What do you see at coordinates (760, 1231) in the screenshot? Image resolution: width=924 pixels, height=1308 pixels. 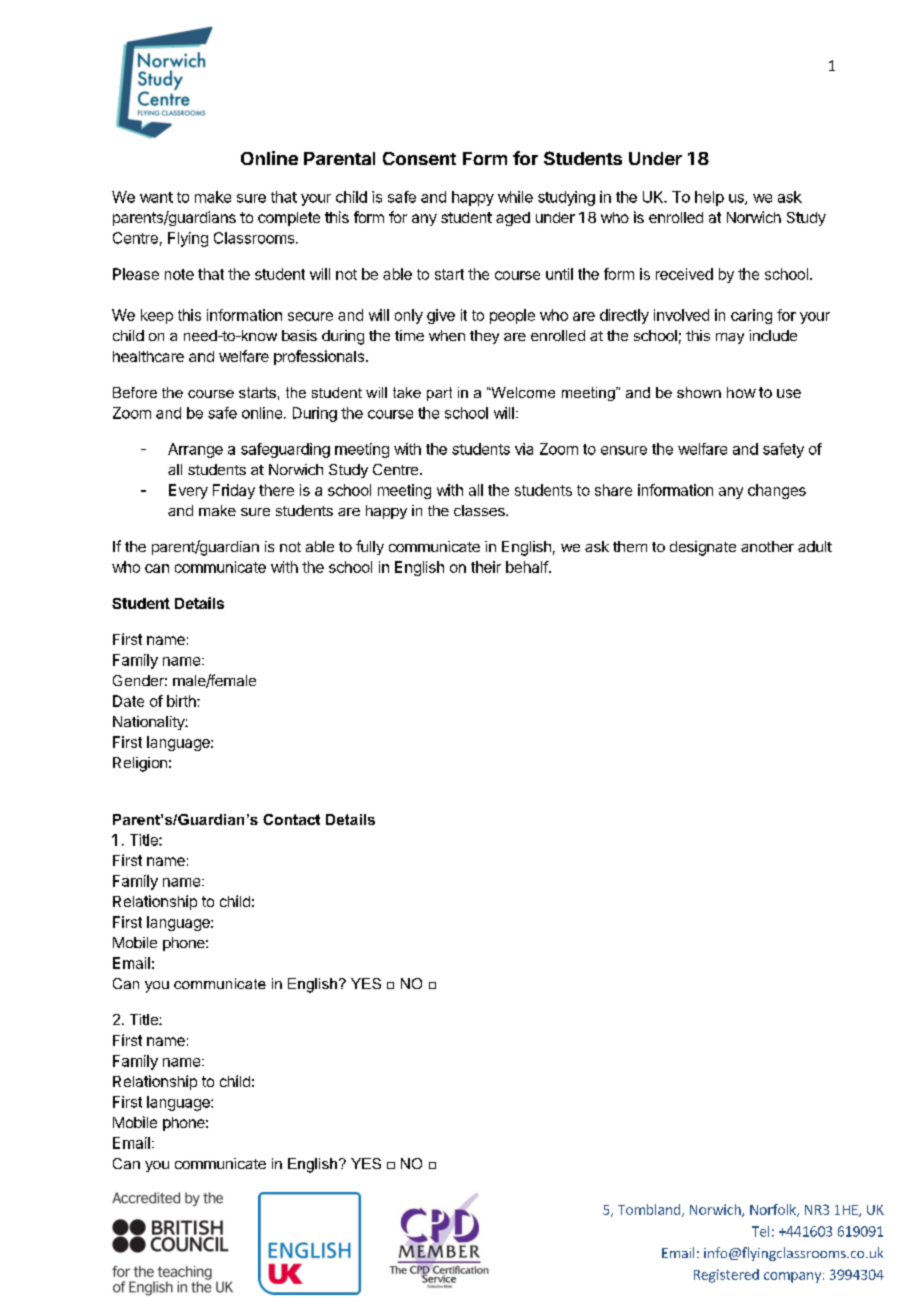 I see `Tel` at bounding box center [760, 1231].
